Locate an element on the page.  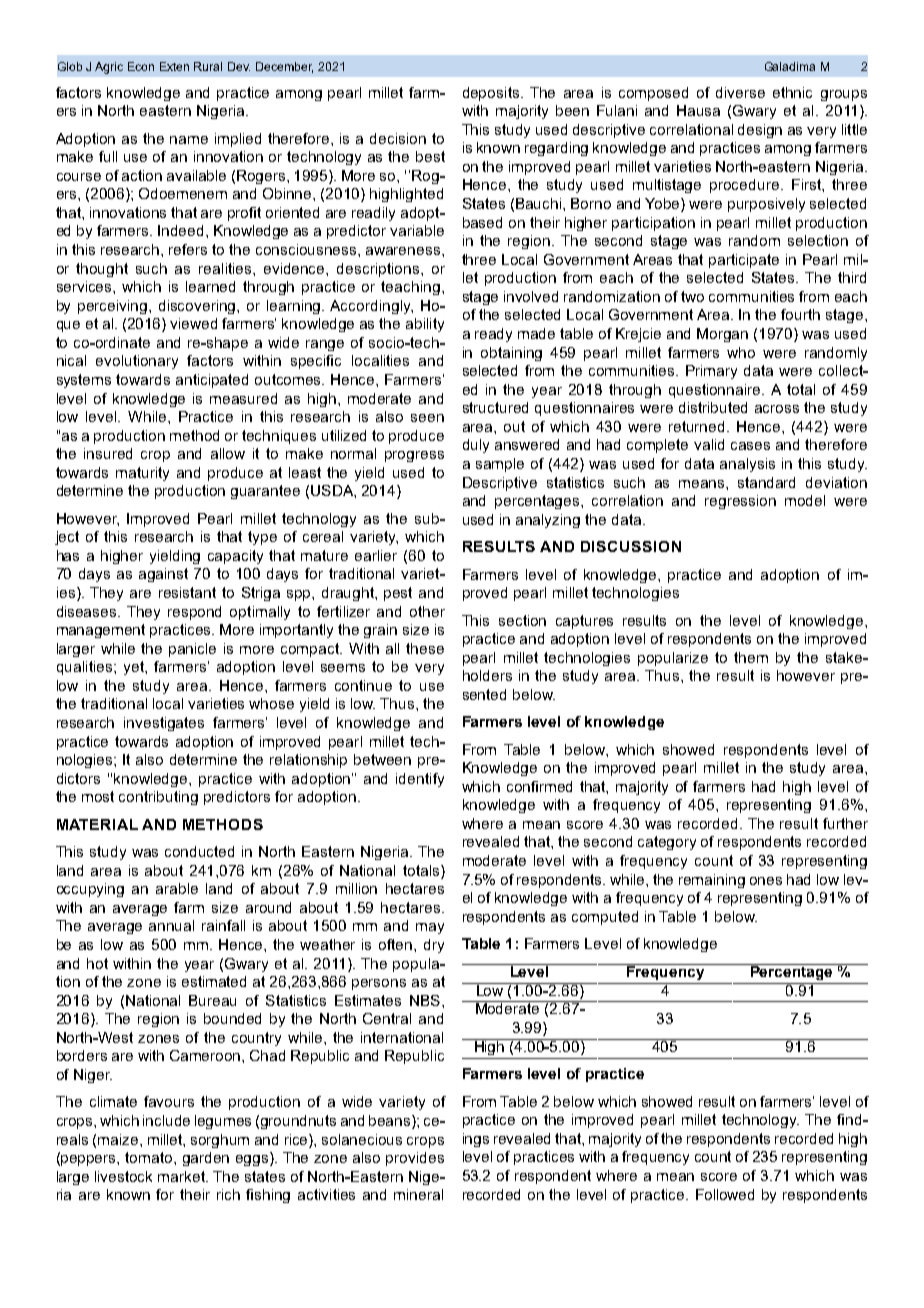
identify is located at coordinates (420, 780).
